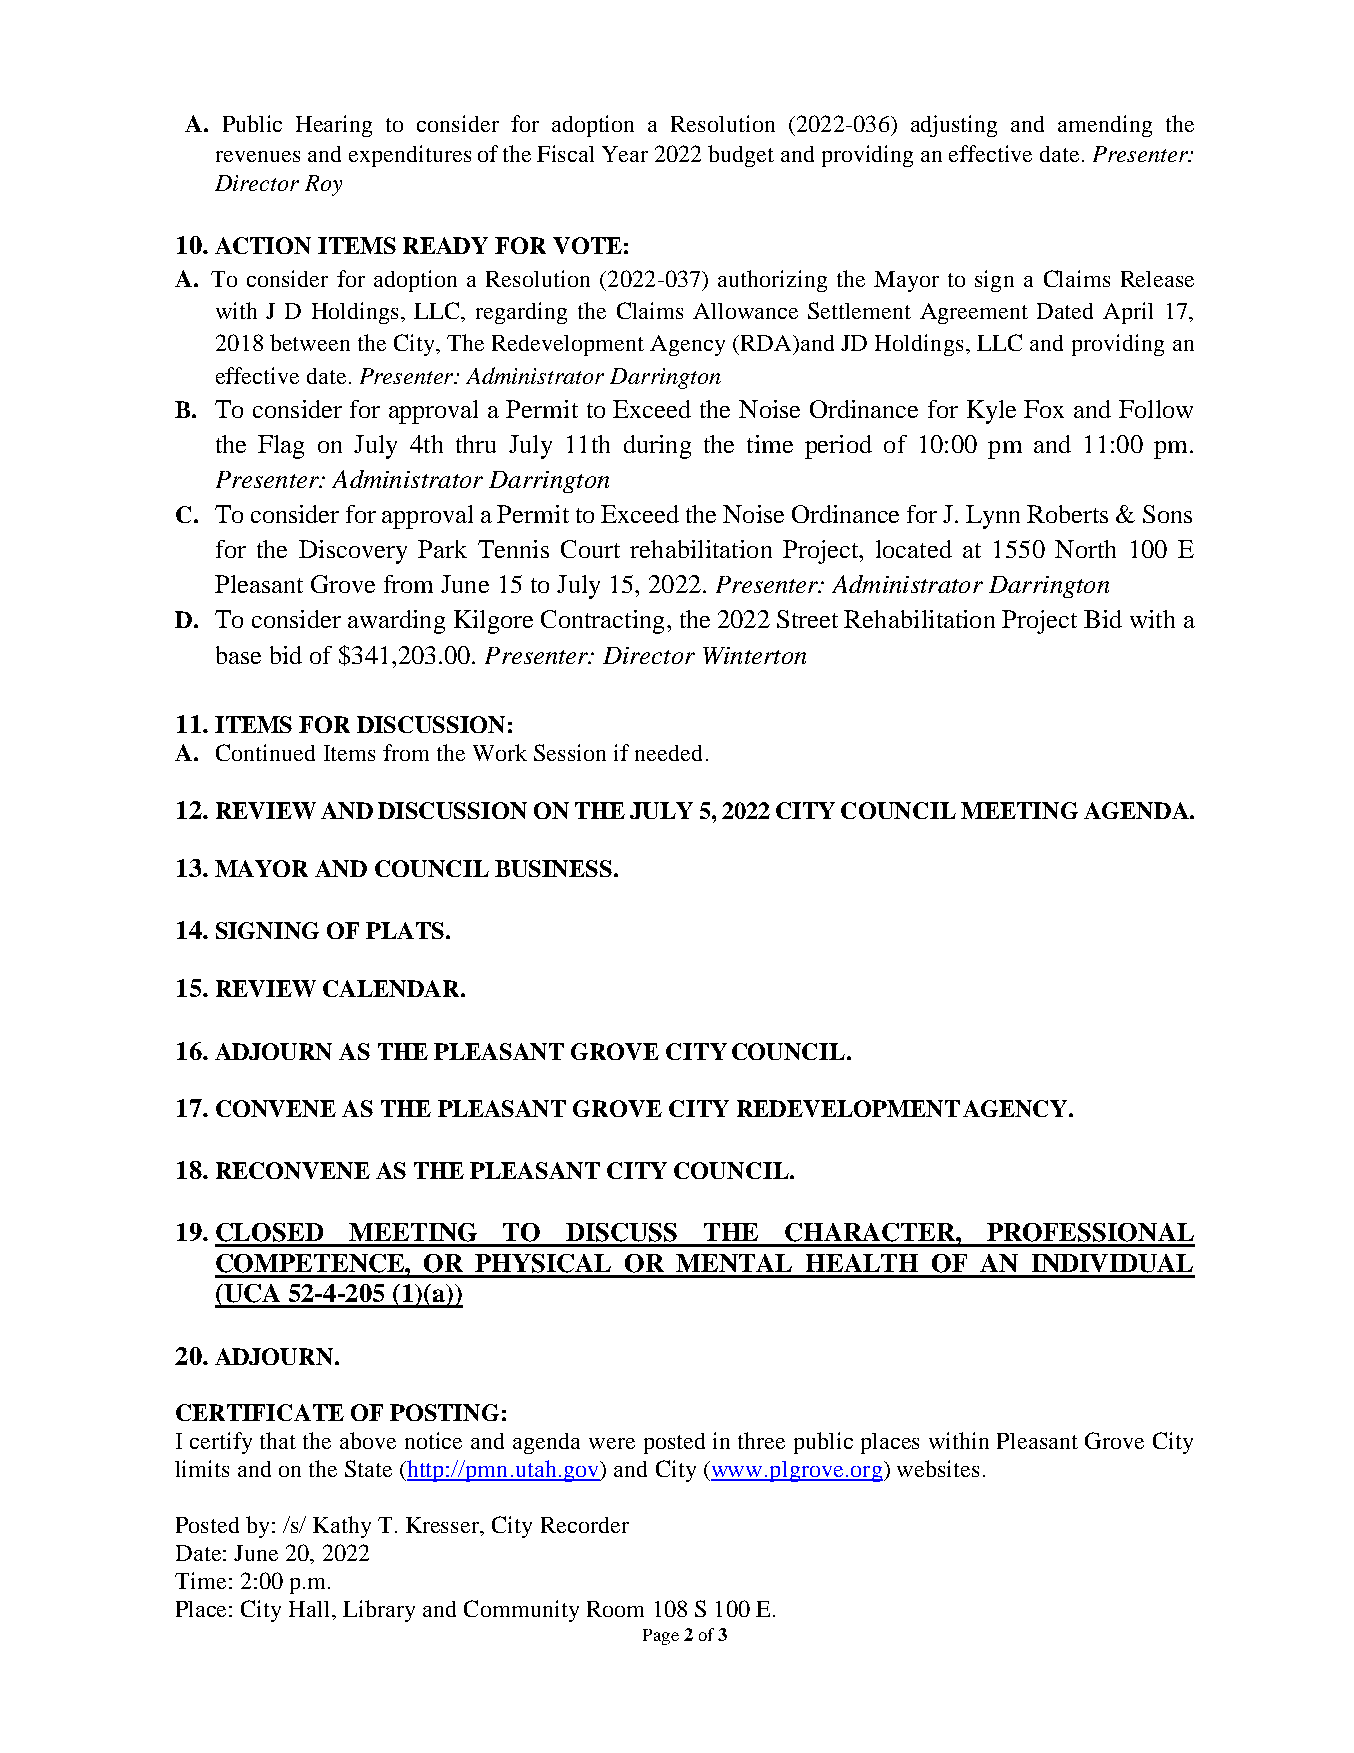  I want to click on BUSINESS, so click(555, 868).
